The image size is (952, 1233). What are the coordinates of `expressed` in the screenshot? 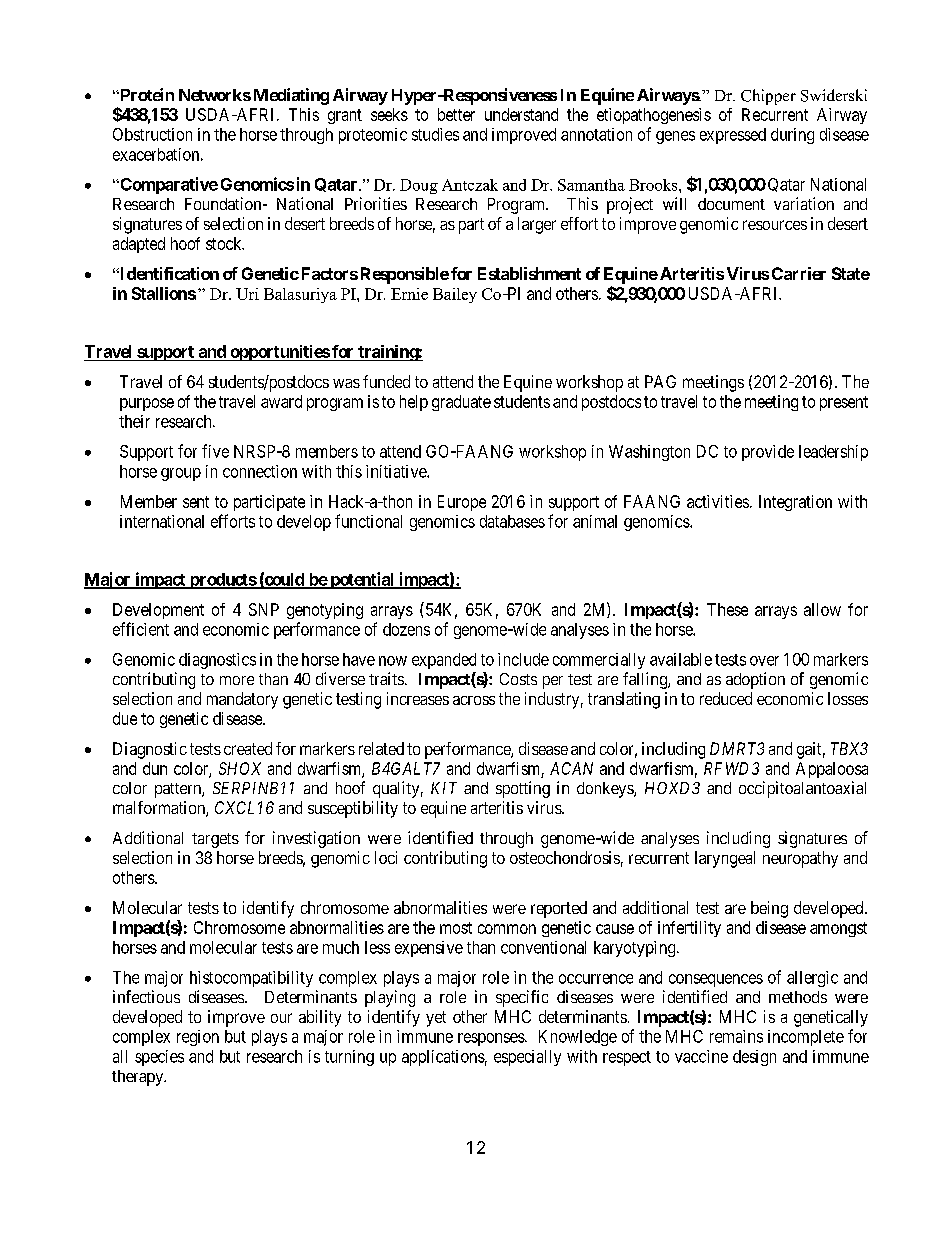 It's located at (733, 136).
